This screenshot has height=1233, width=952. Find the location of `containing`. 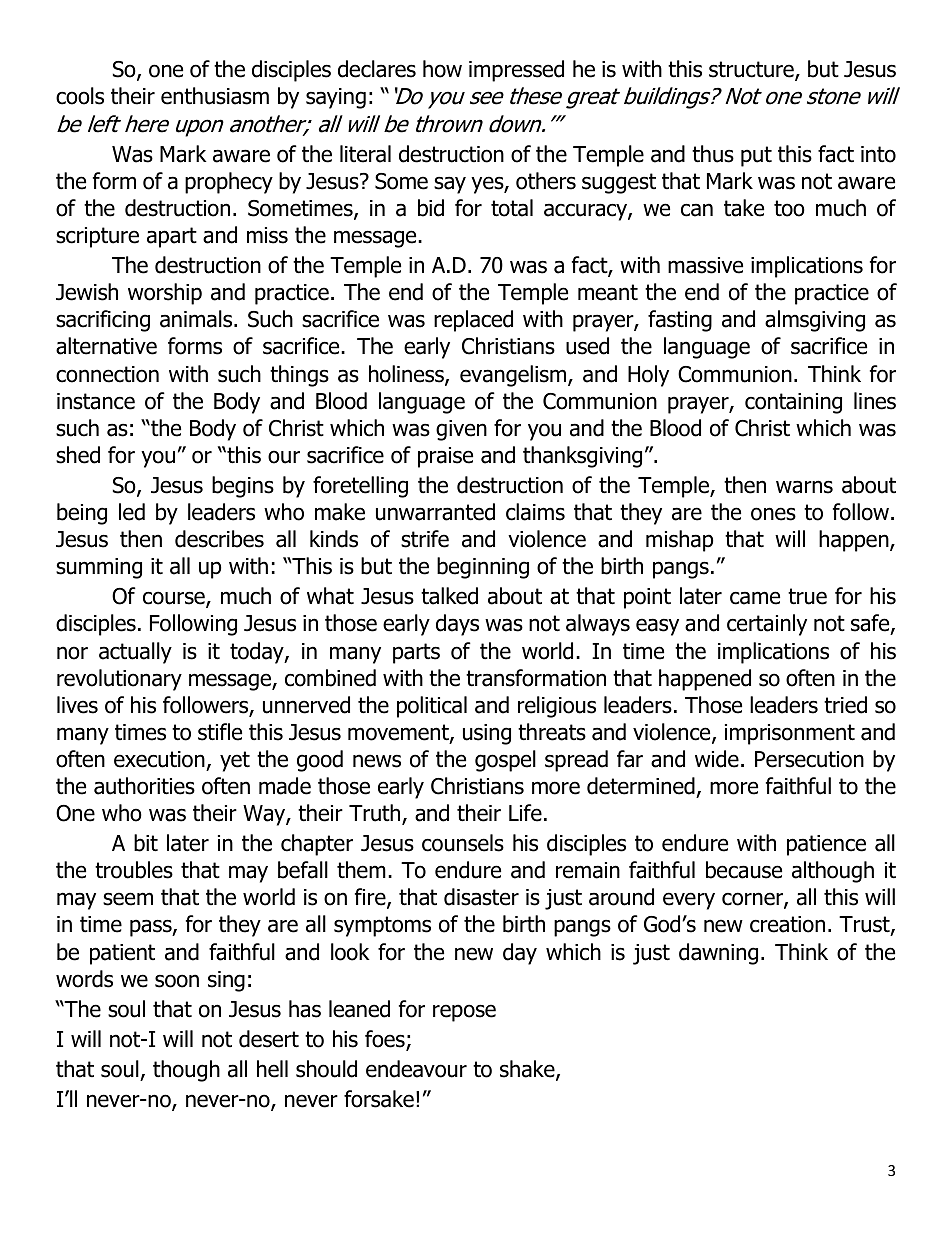

containing is located at coordinates (793, 403).
